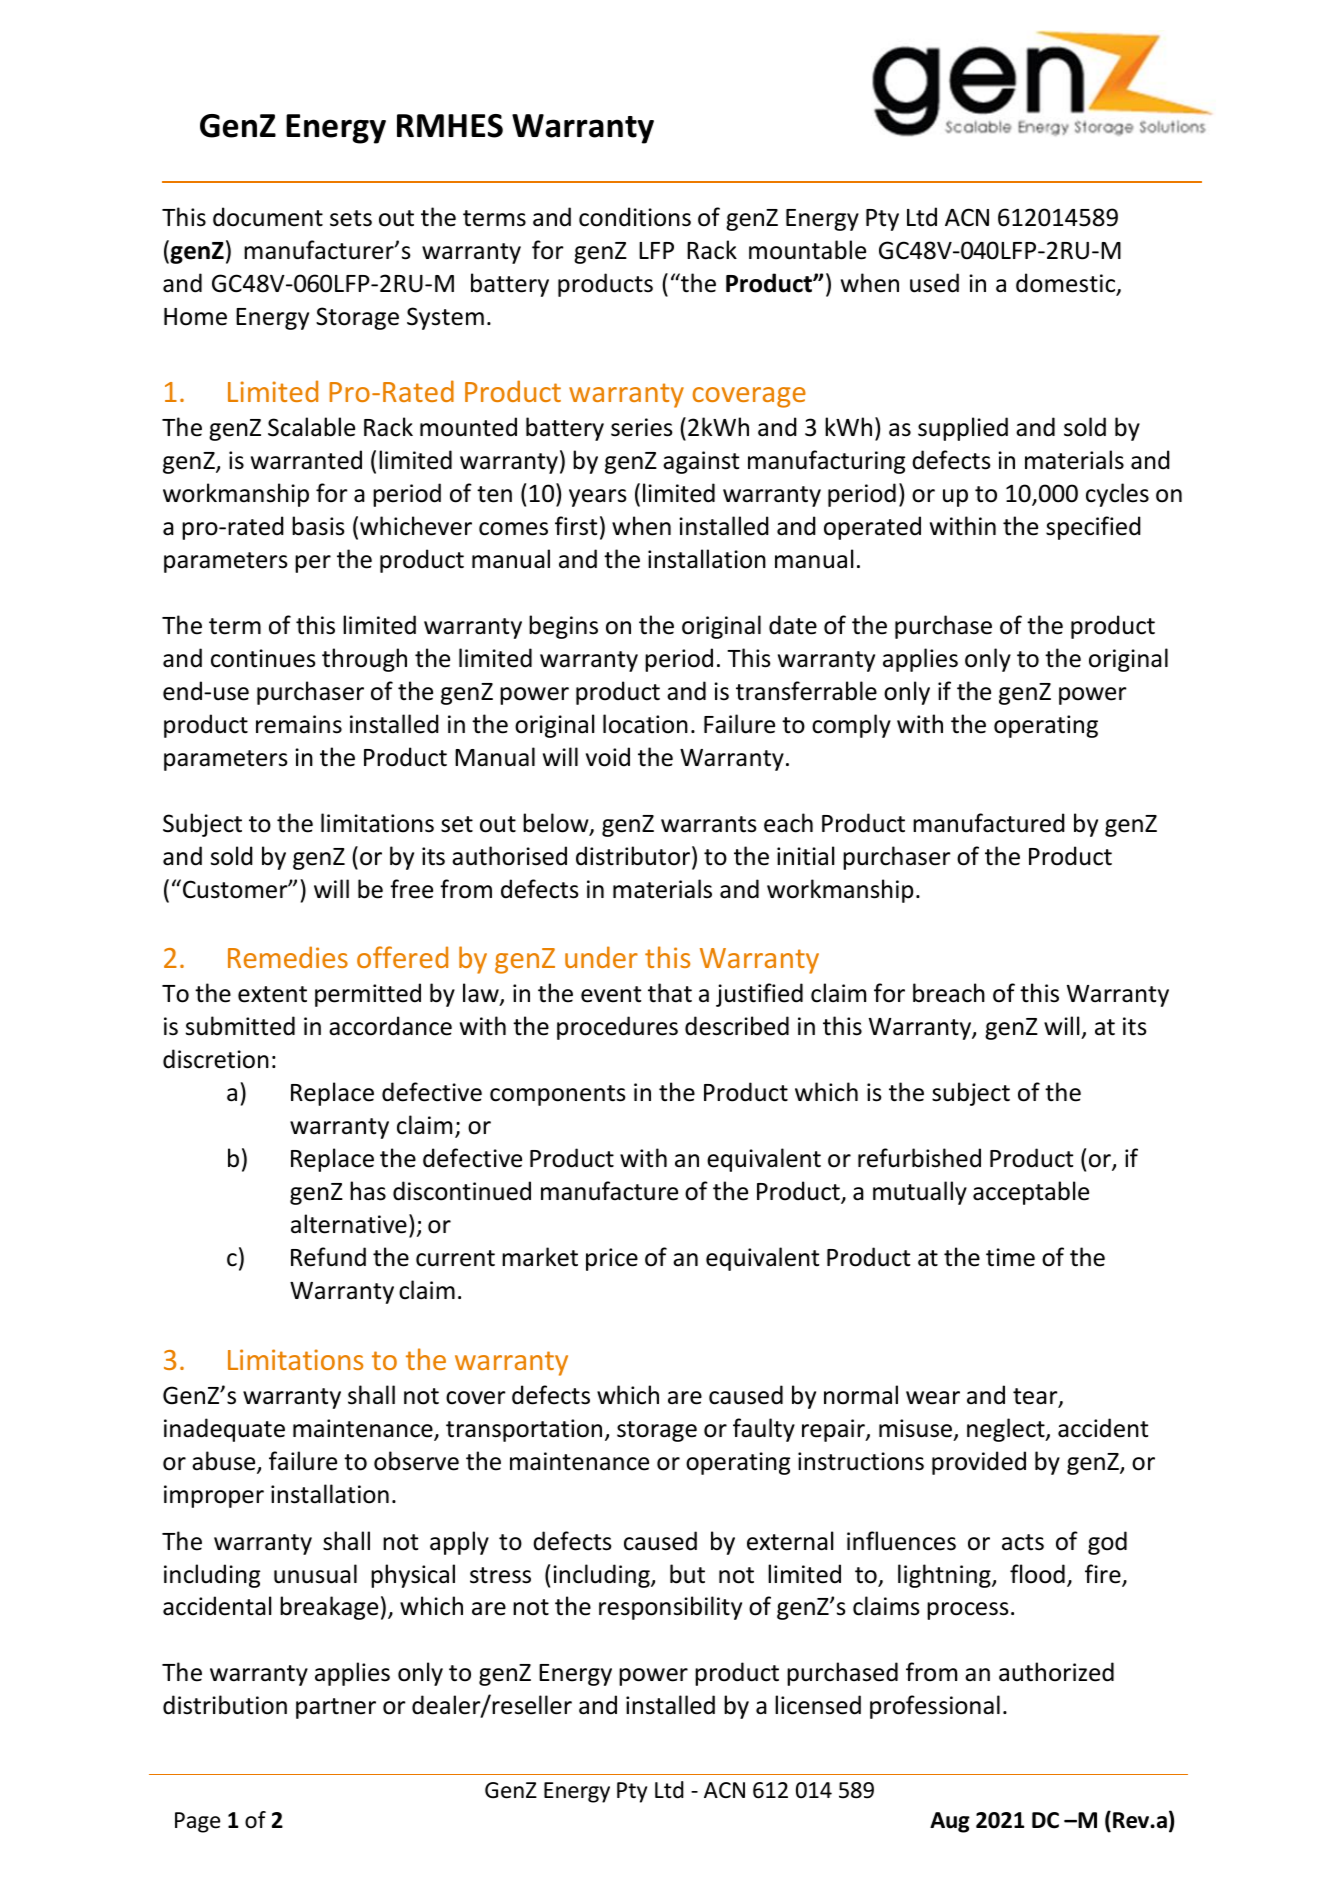  I want to click on time, so click(1010, 1257).
